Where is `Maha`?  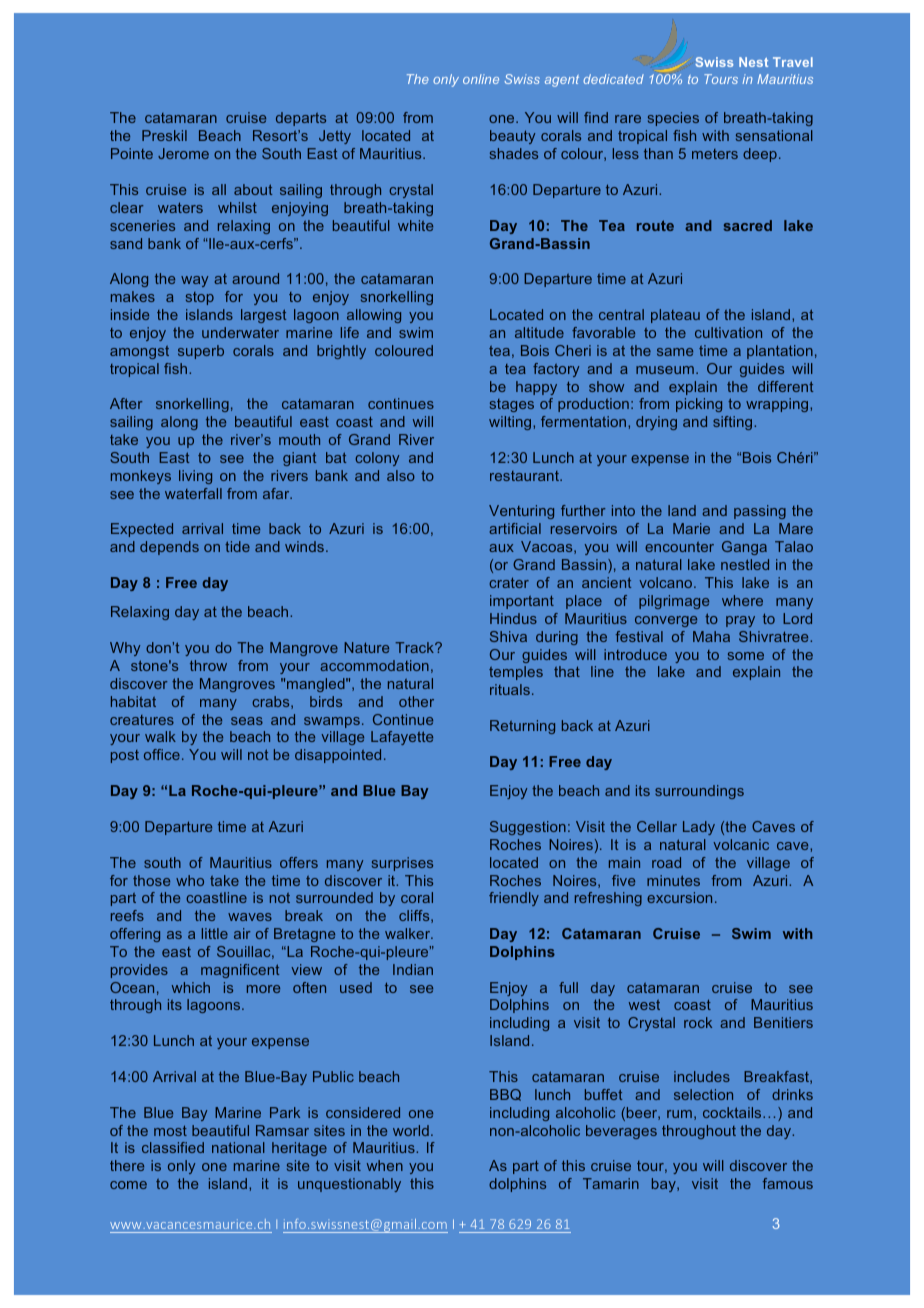 Maha is located at coordinates (711, 636).
